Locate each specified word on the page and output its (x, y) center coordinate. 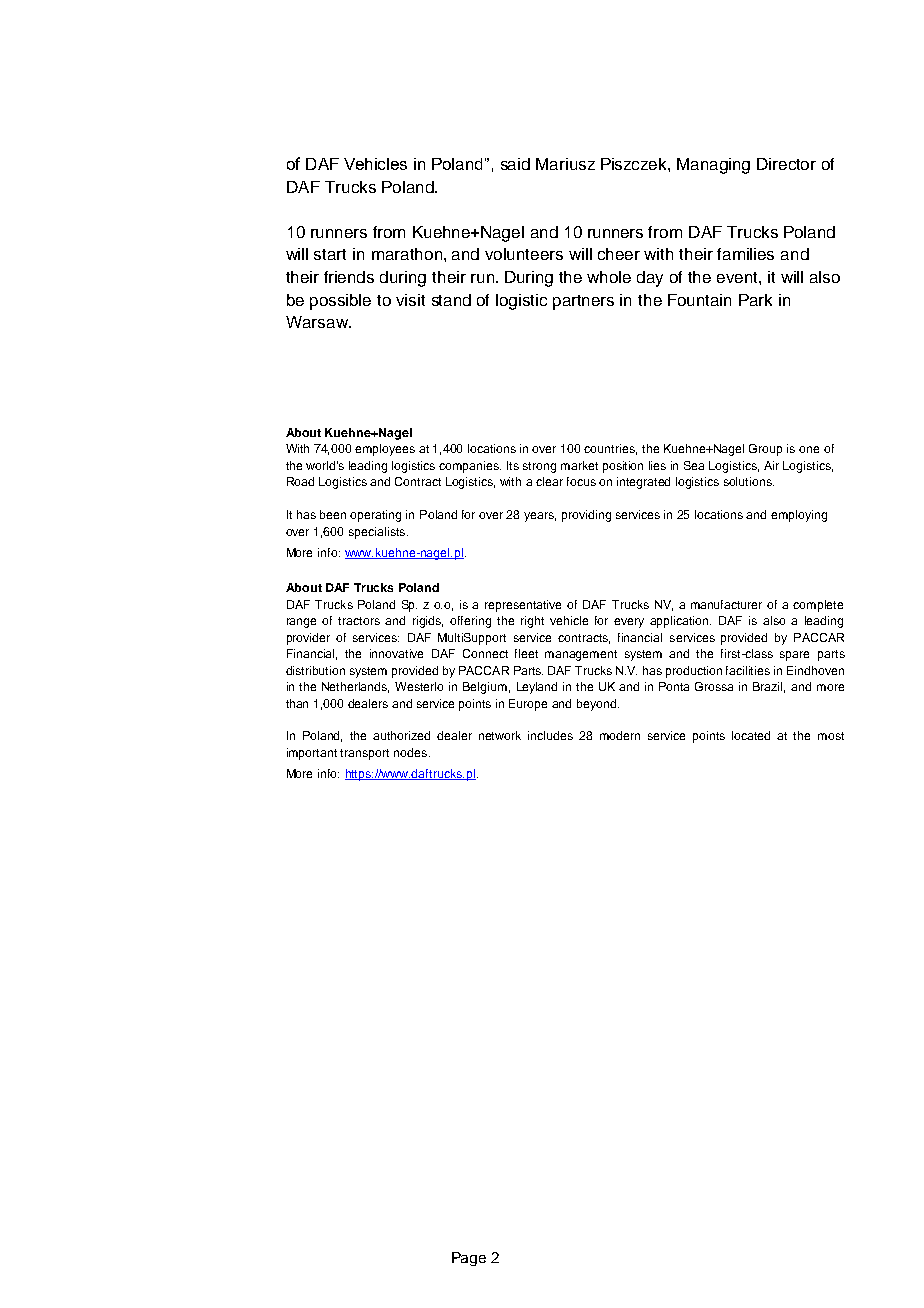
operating (375, 516)
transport (364, 754)
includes (550, 735)
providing (586, 516)
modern (620, 735)
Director (786, 164)
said (515, 164)
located (751, 735)
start (330, 254)
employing (799, 516)
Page (469, 1259)
